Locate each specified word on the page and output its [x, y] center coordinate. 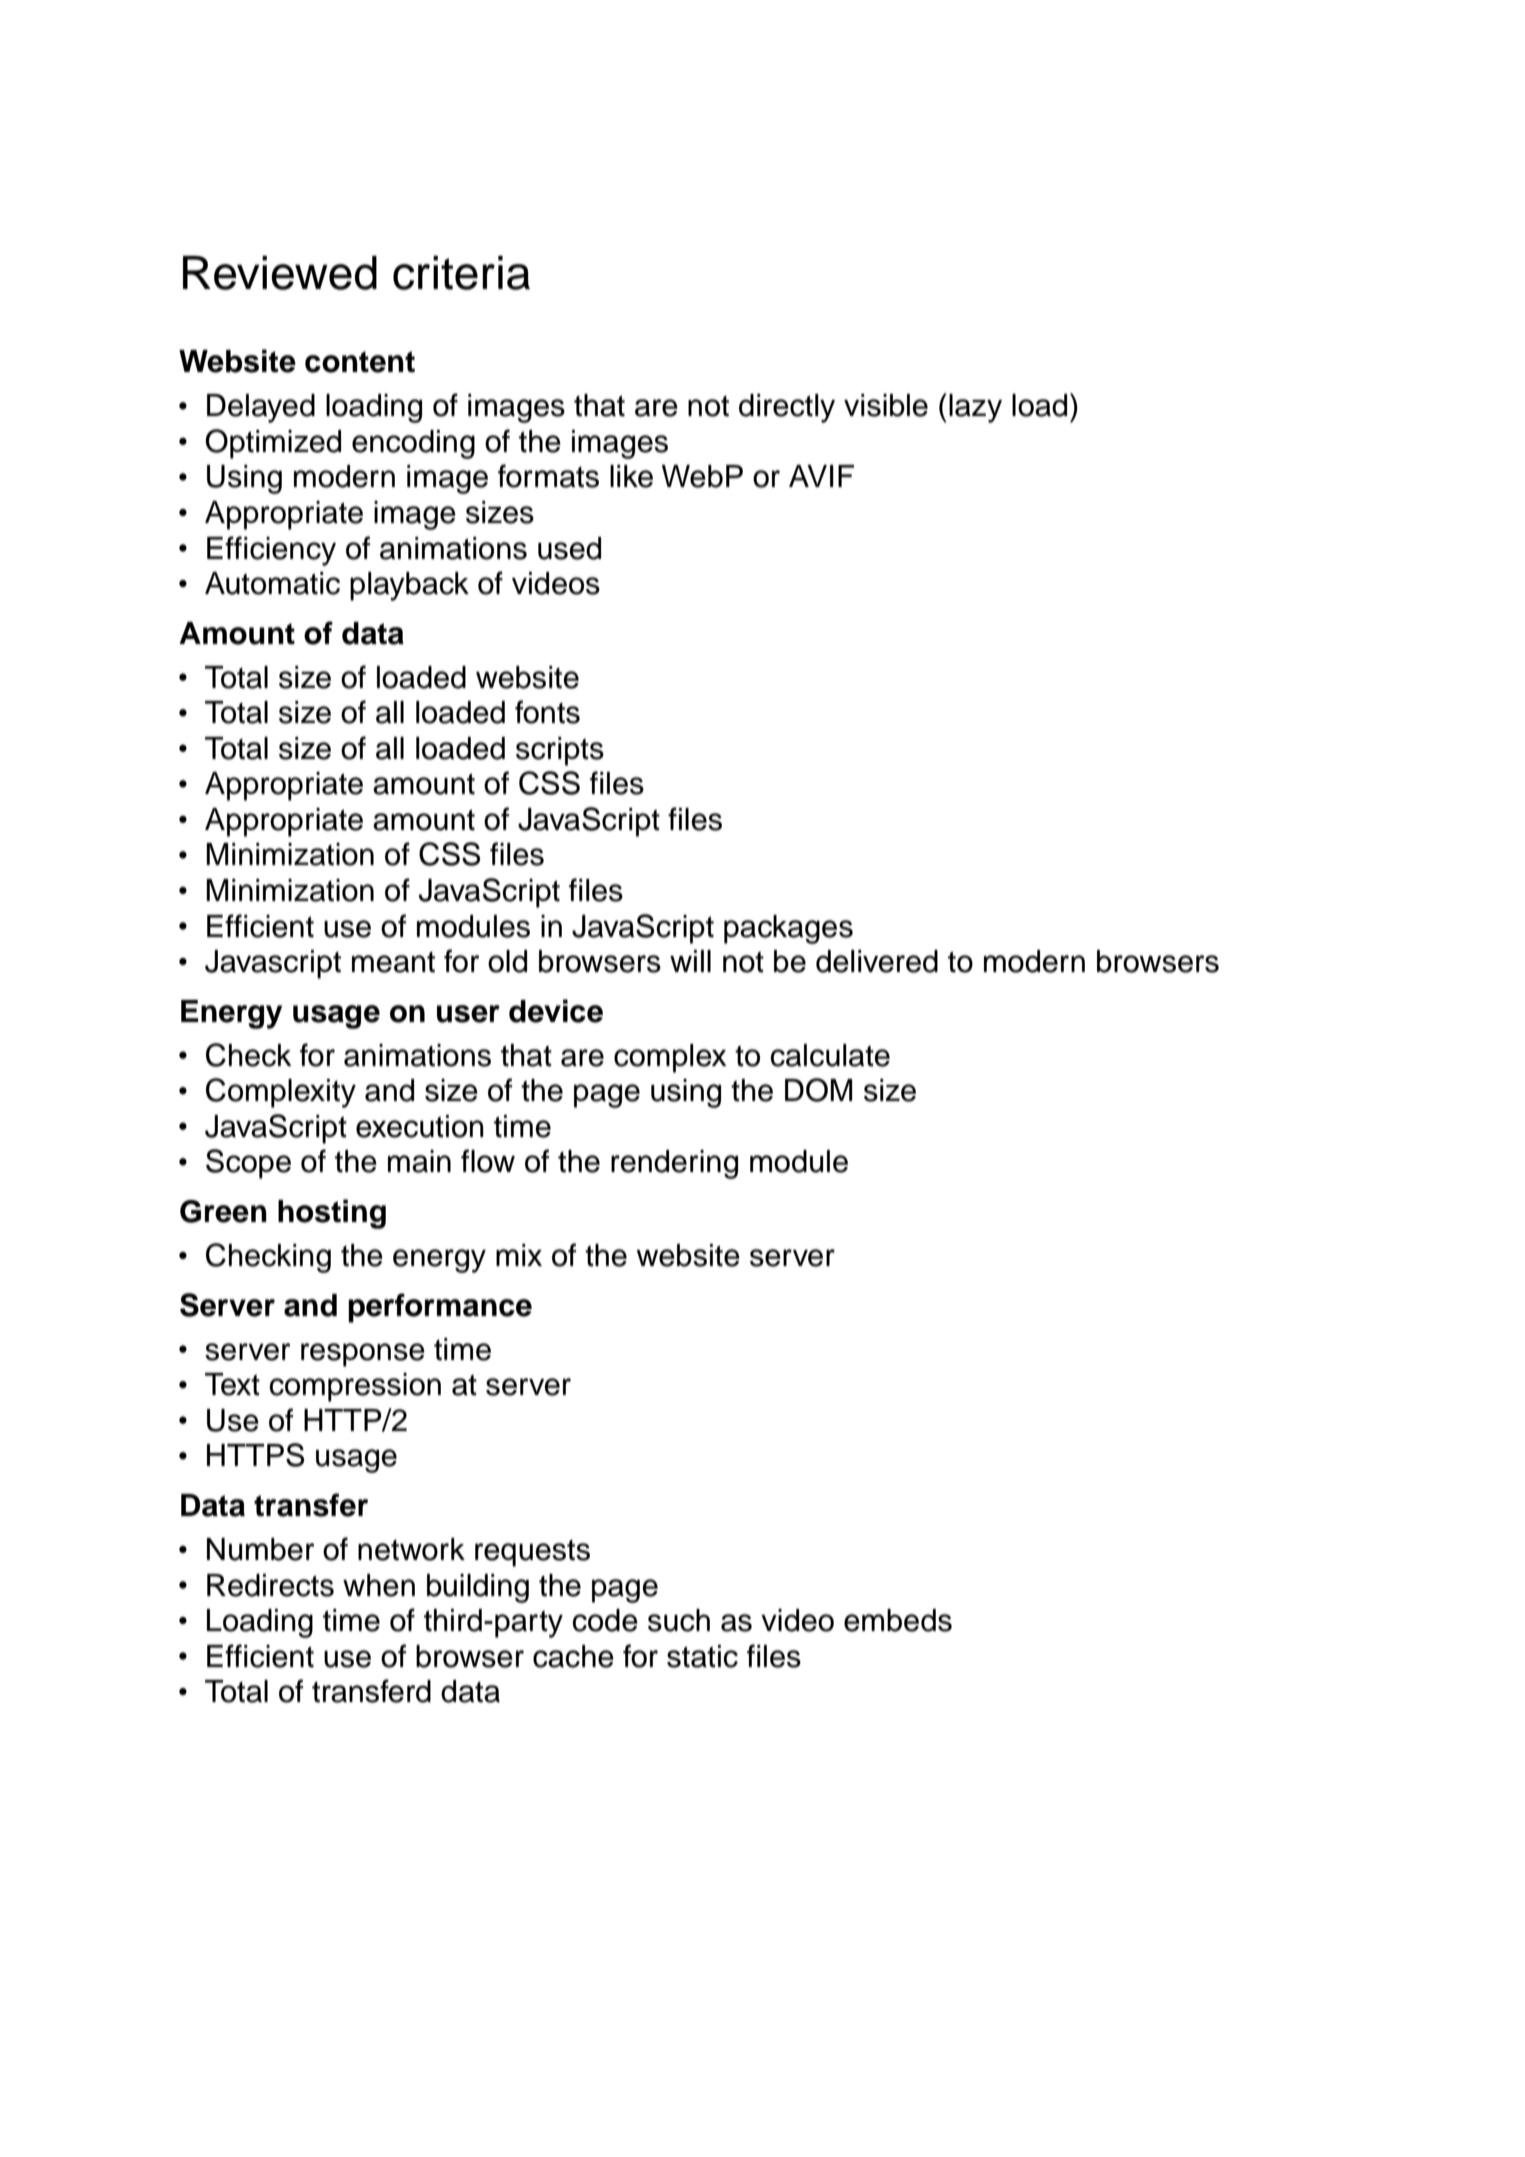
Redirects [270, 1585]
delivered [877, 961]
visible [886, 405]
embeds [898, 1620]
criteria [461, 273]
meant [393, 962]
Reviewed [280, 273]
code [605, 1620]
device [556, 1011]
